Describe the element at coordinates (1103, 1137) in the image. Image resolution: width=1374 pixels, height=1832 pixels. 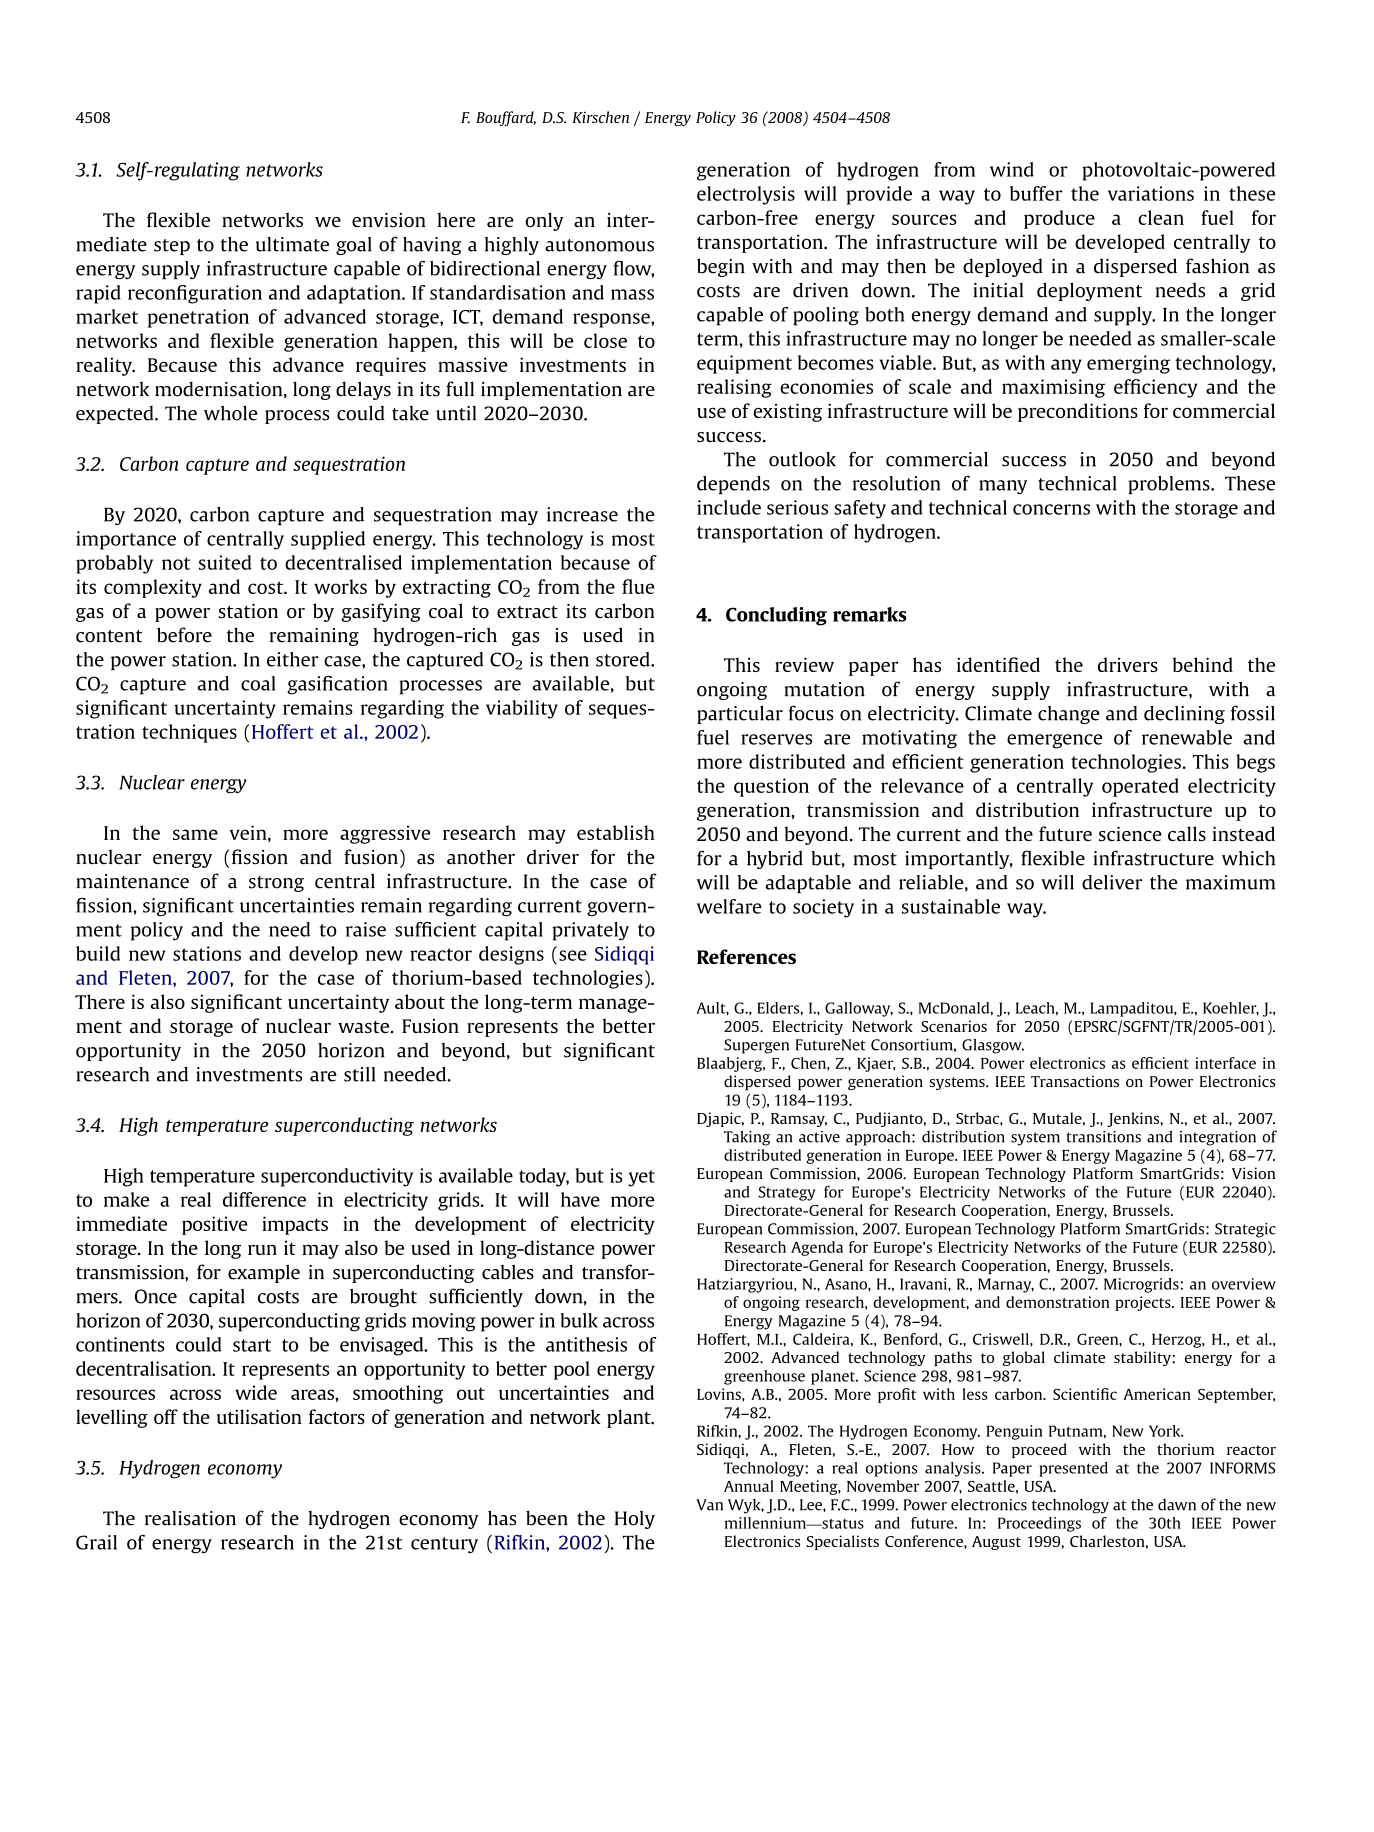
I see `transitions` at that location.
